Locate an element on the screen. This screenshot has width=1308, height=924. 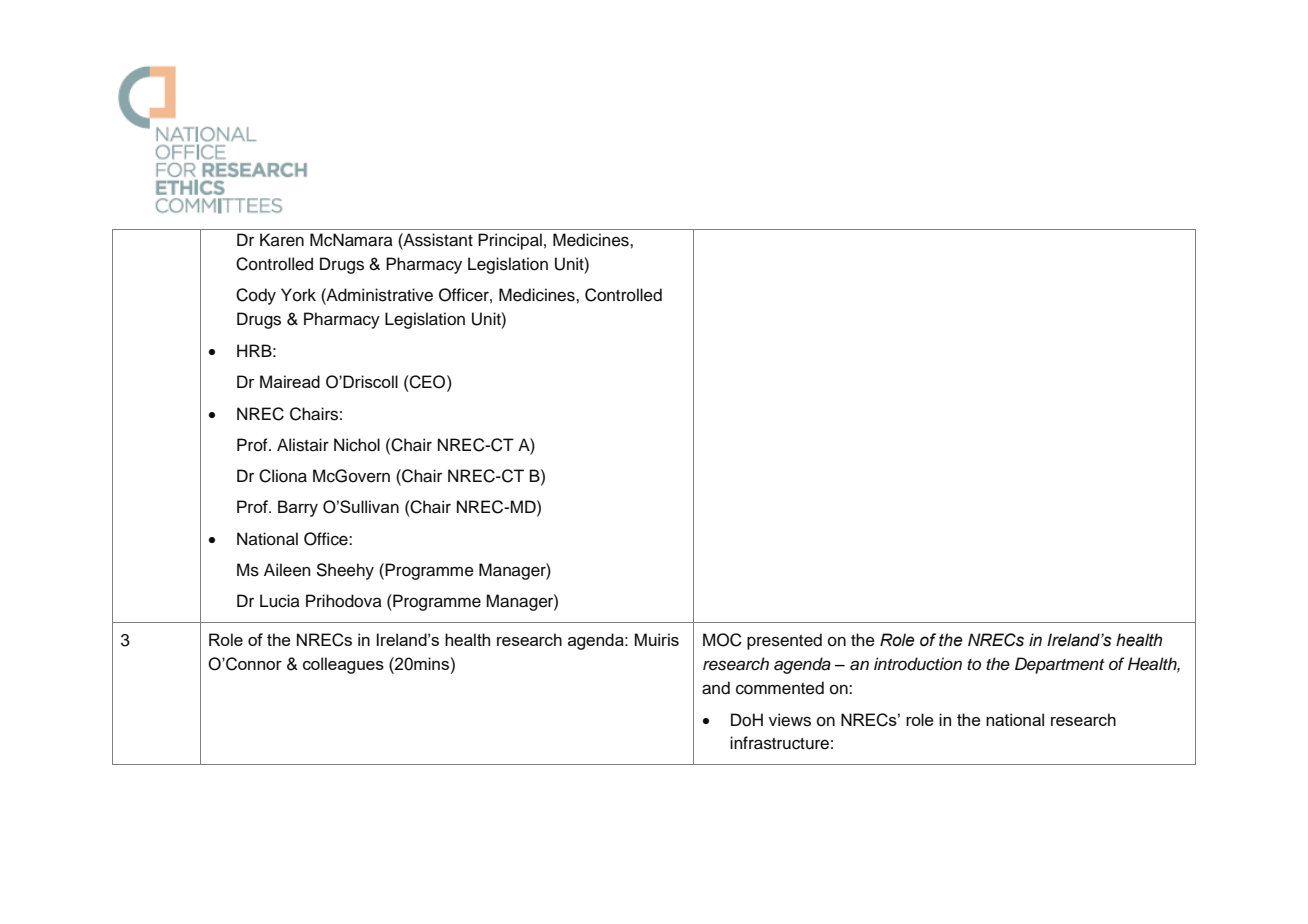
Principal is located at coordinates (510, 241).
